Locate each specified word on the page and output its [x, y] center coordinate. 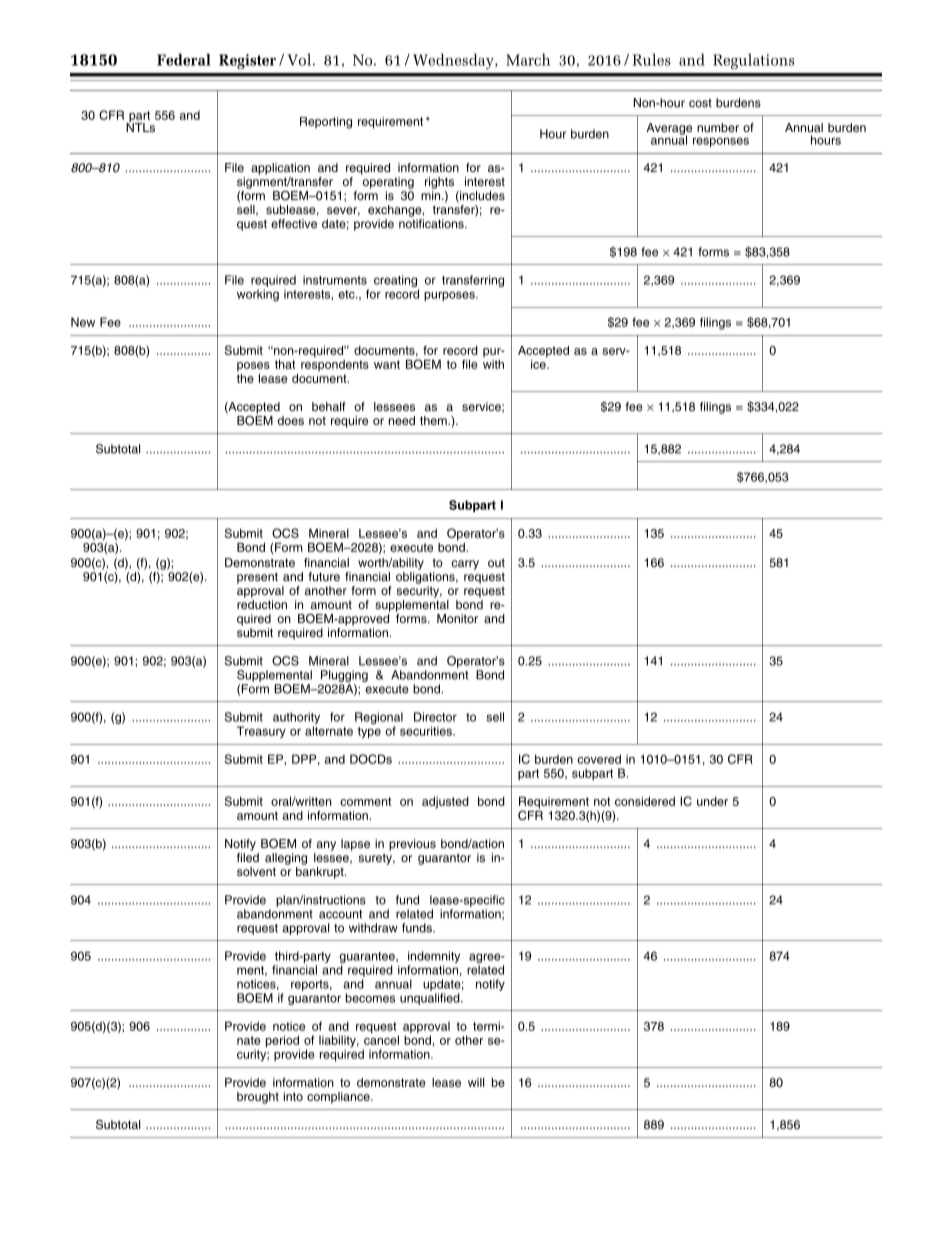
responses [721, 142]
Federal [184, 59]
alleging [286, 859]
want [387, 364]
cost [700, 103]
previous [412, 845]
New [83, 322]
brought [258, 1098]
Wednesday [454, 61]
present [257, 578]
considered [645, 801]
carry [465, 565]
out [496, 562]
